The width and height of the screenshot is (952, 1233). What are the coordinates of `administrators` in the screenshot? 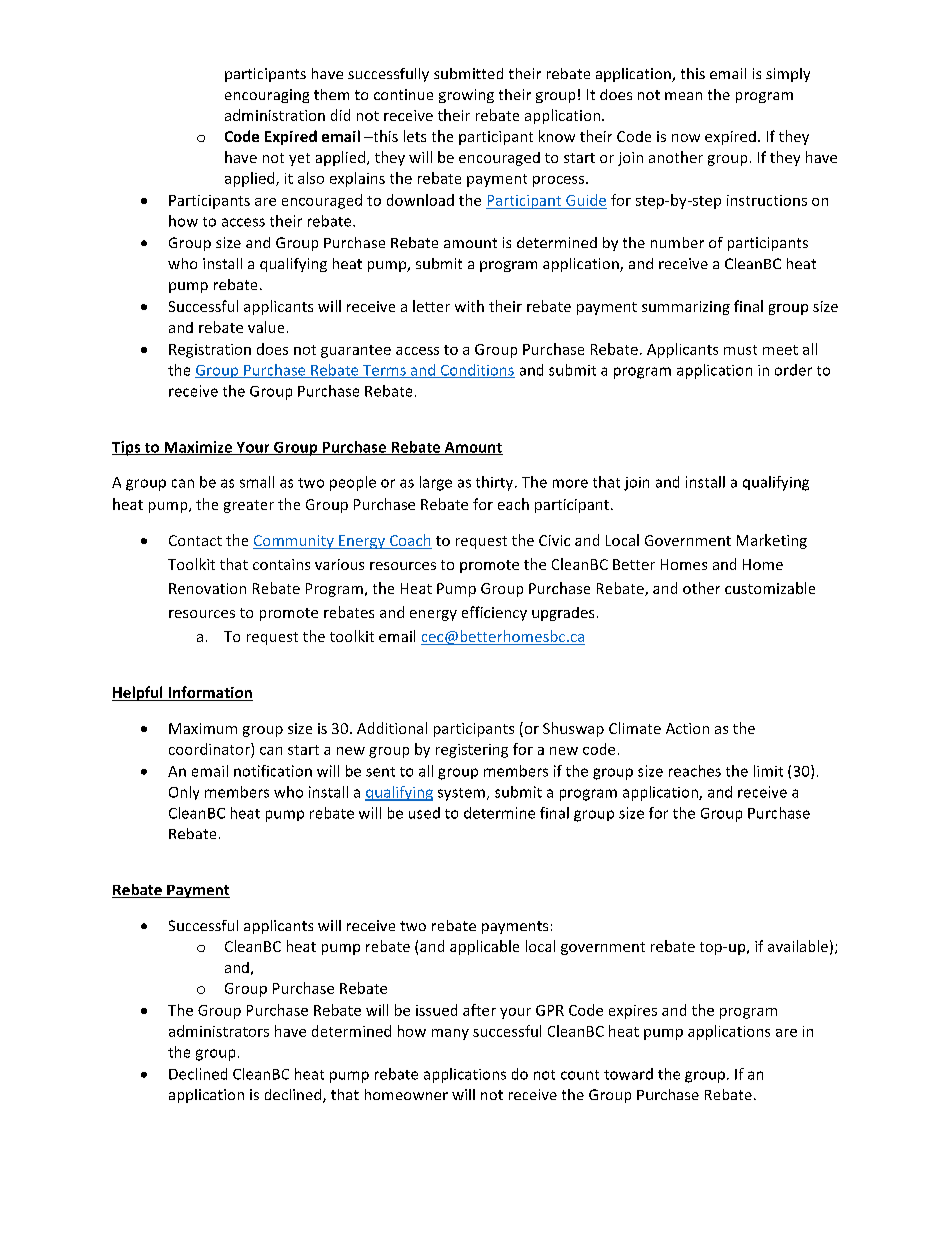 It's located at (219, 1031).
